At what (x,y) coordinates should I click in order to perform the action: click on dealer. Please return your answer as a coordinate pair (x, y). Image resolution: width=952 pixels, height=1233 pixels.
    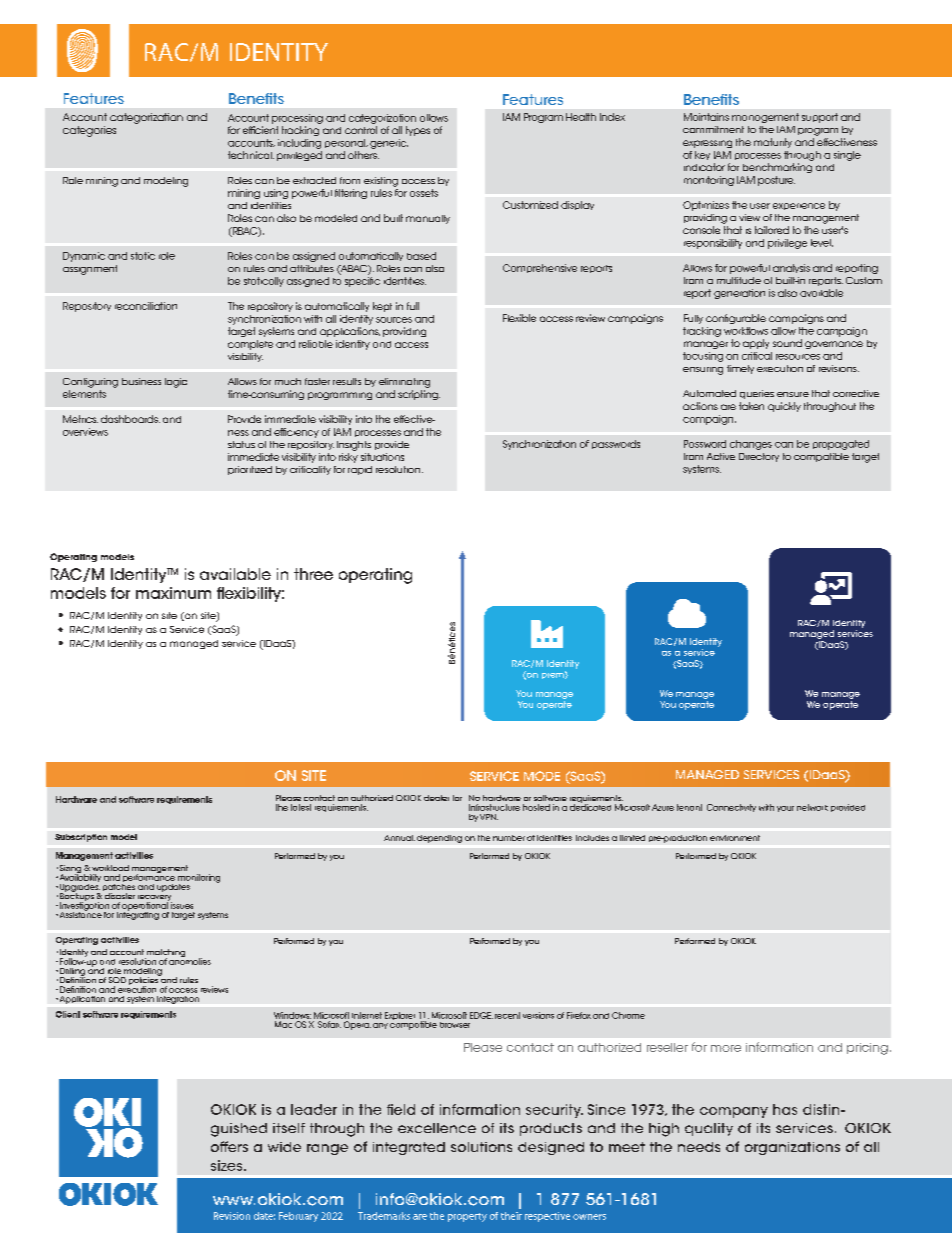
    Looking at the image, I should click on (436, 798).
